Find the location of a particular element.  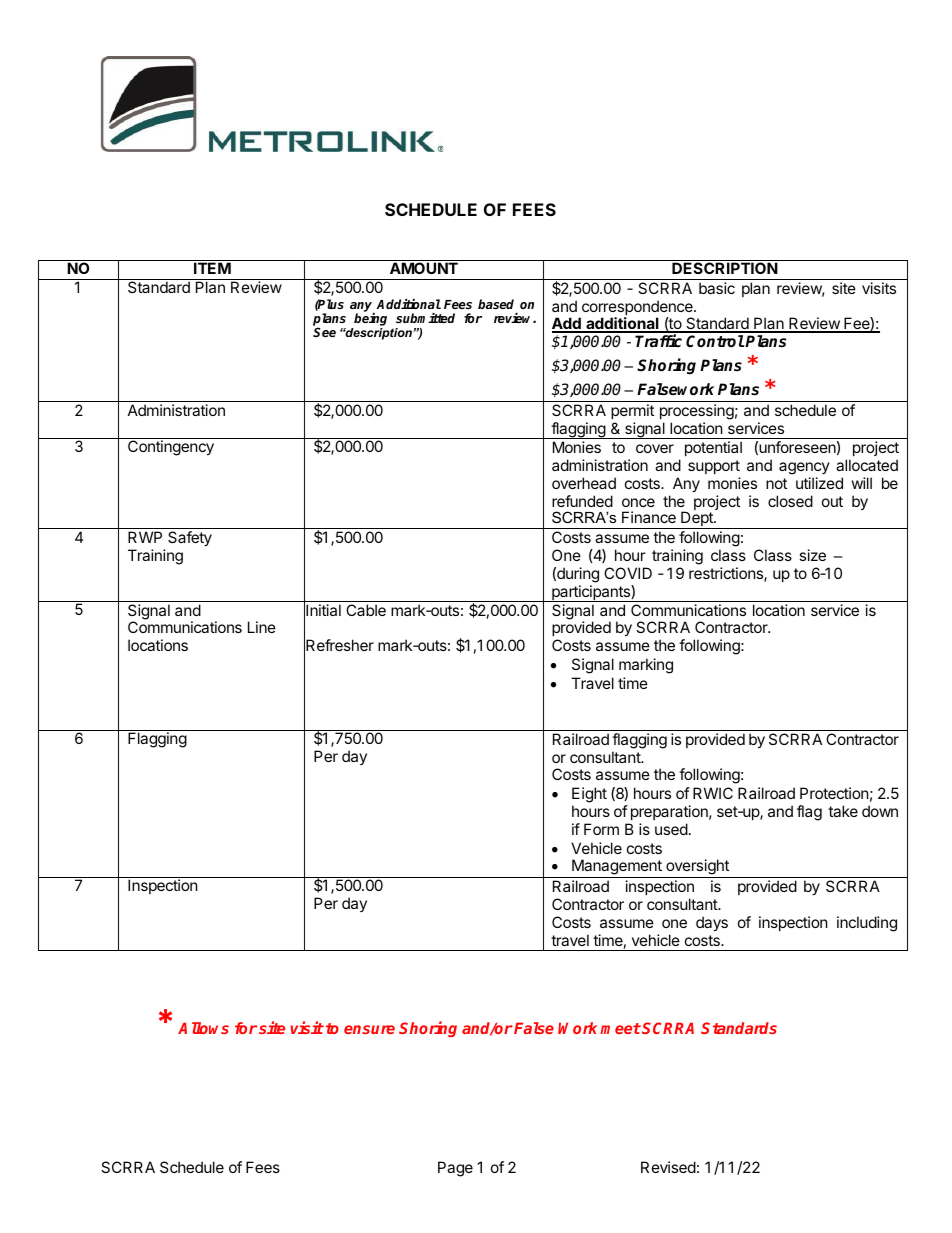

Page is located at coordinates (455, 1169).
